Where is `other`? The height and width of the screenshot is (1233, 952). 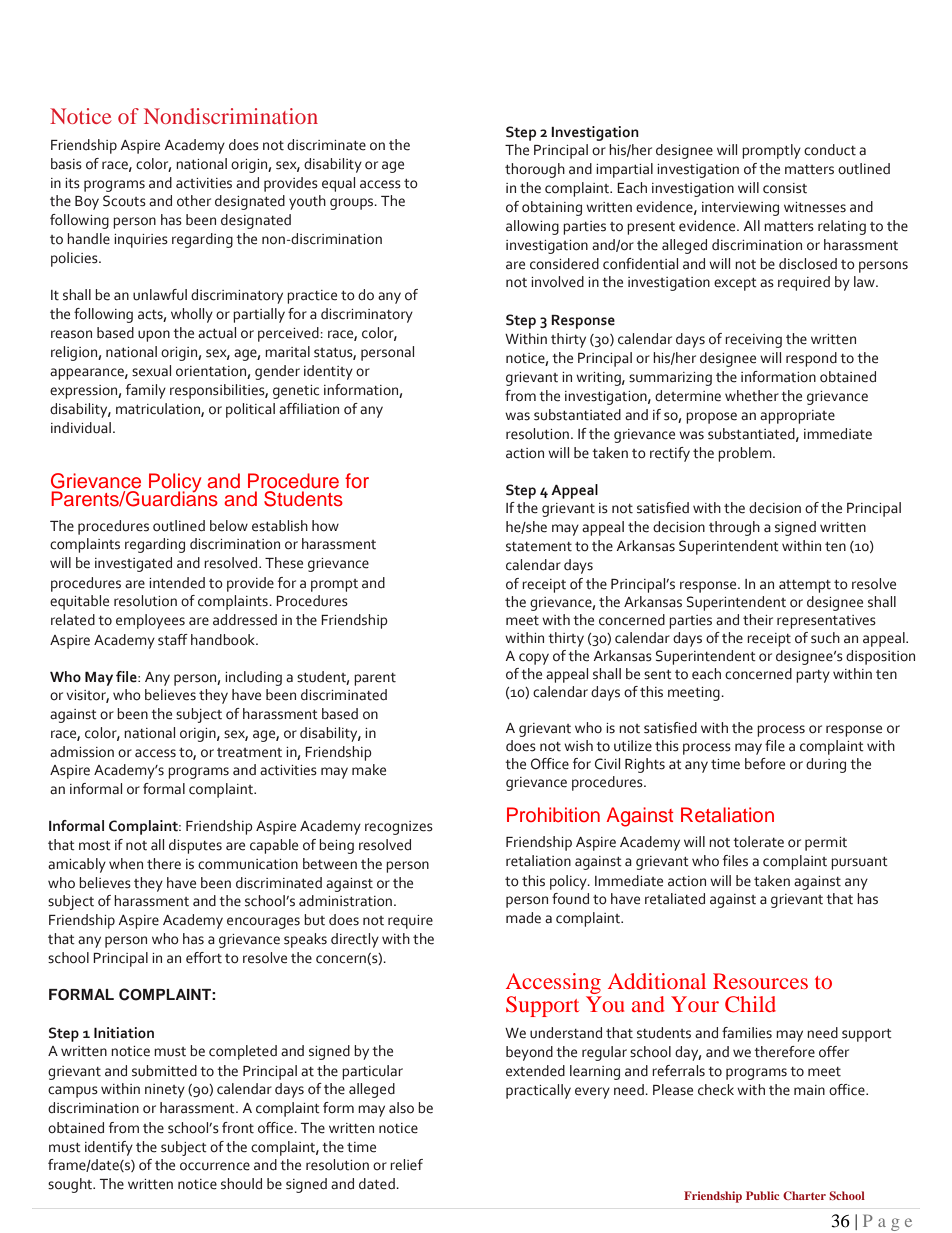
other is located at coordinates (194, 201).
